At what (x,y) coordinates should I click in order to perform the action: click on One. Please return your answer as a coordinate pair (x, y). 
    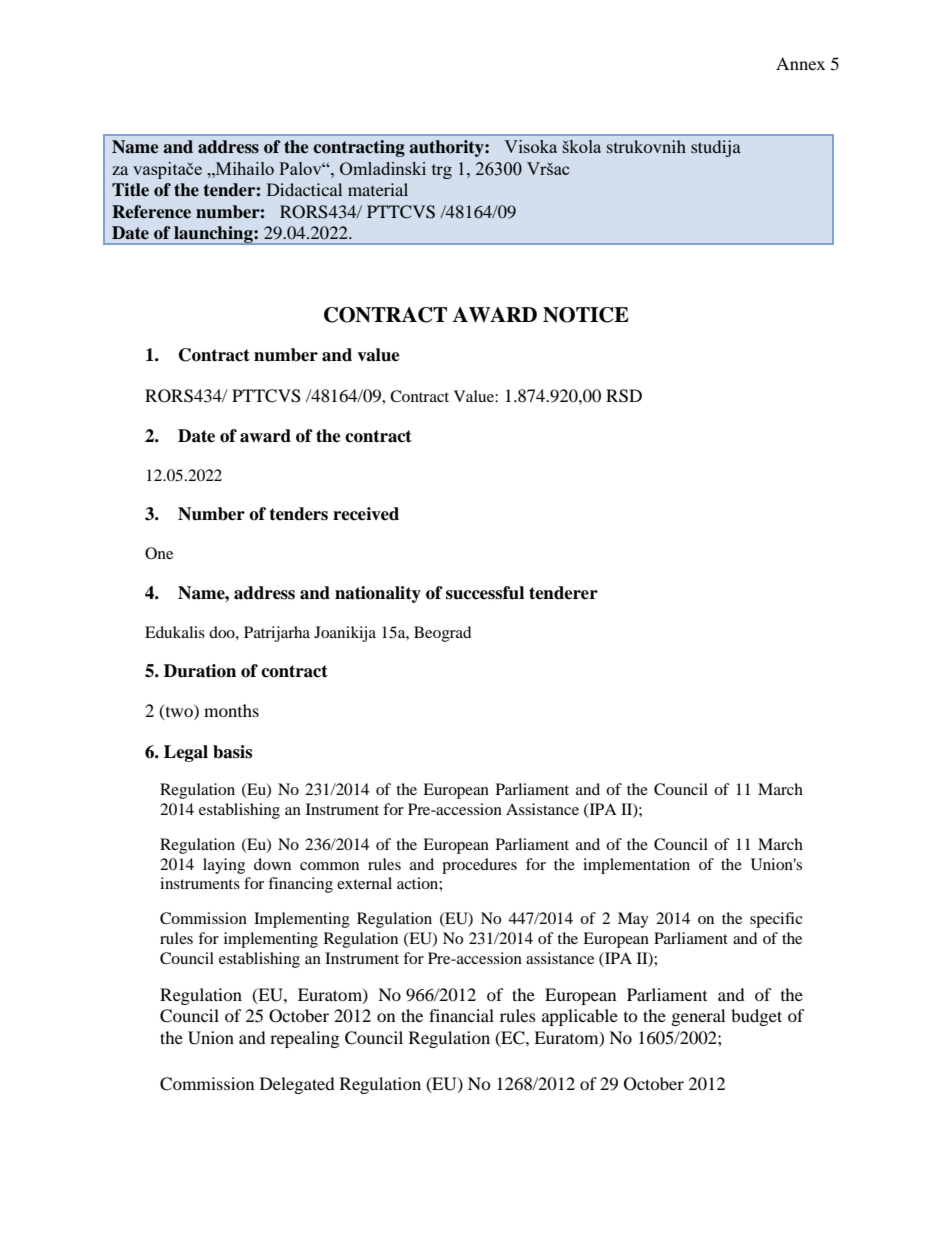
    Looking at the image, I should click on (159, 553).
